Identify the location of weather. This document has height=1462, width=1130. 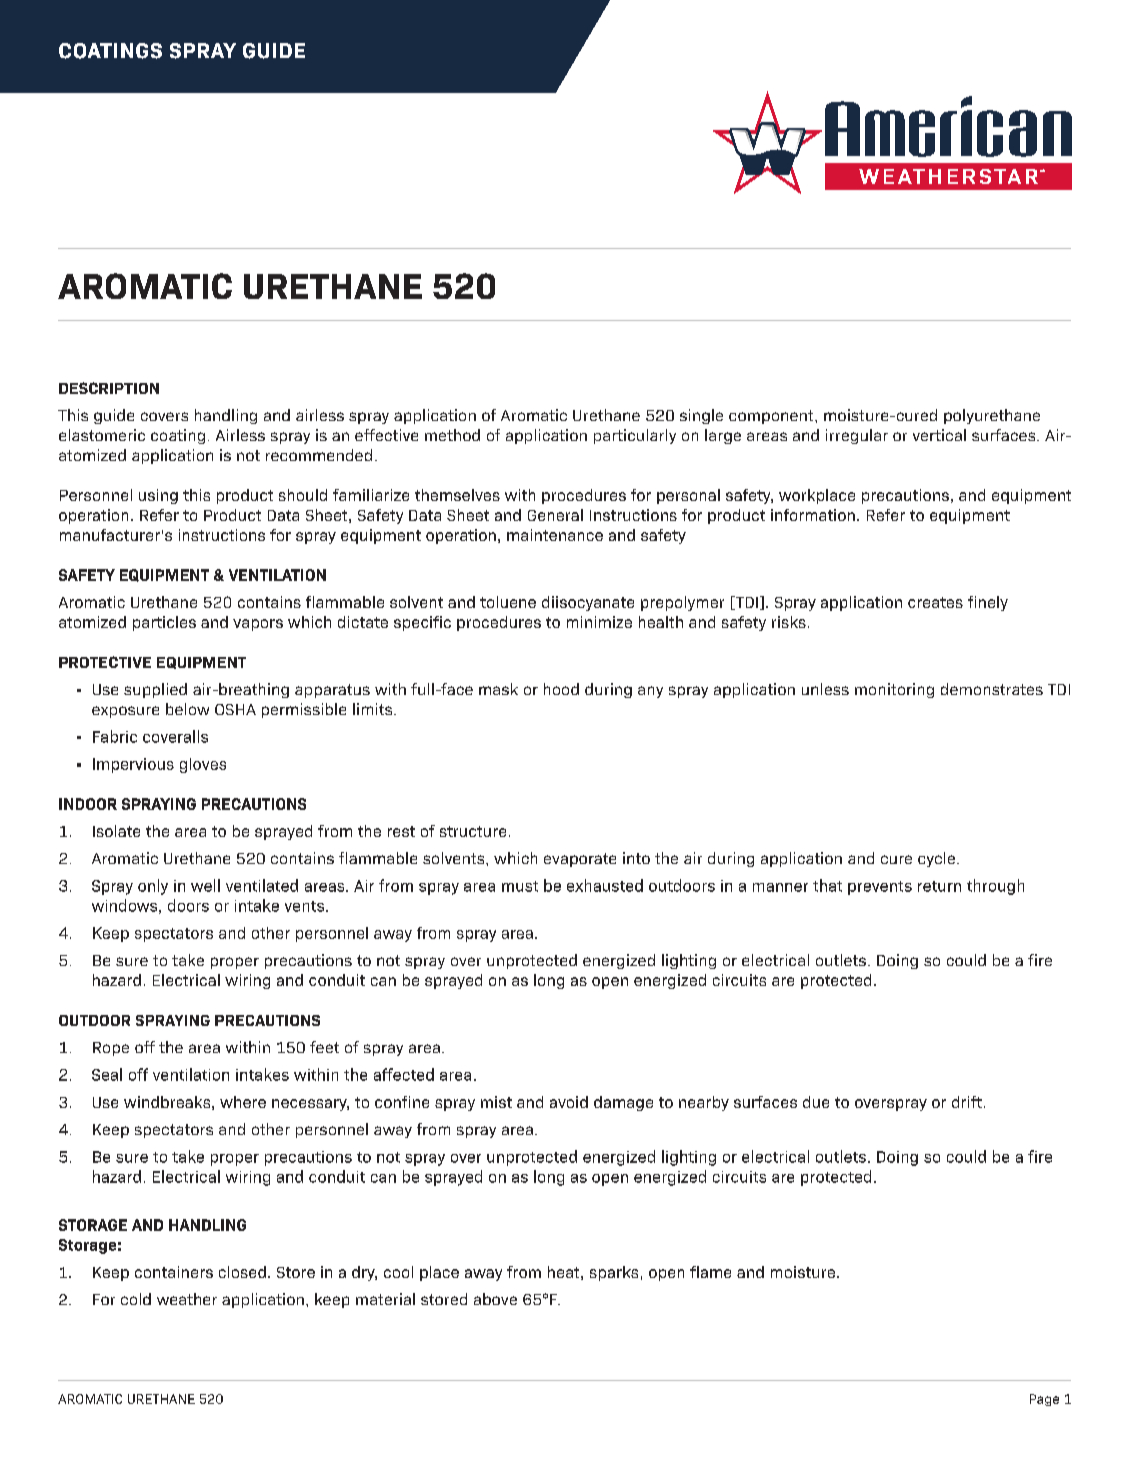
(187, 1299).
